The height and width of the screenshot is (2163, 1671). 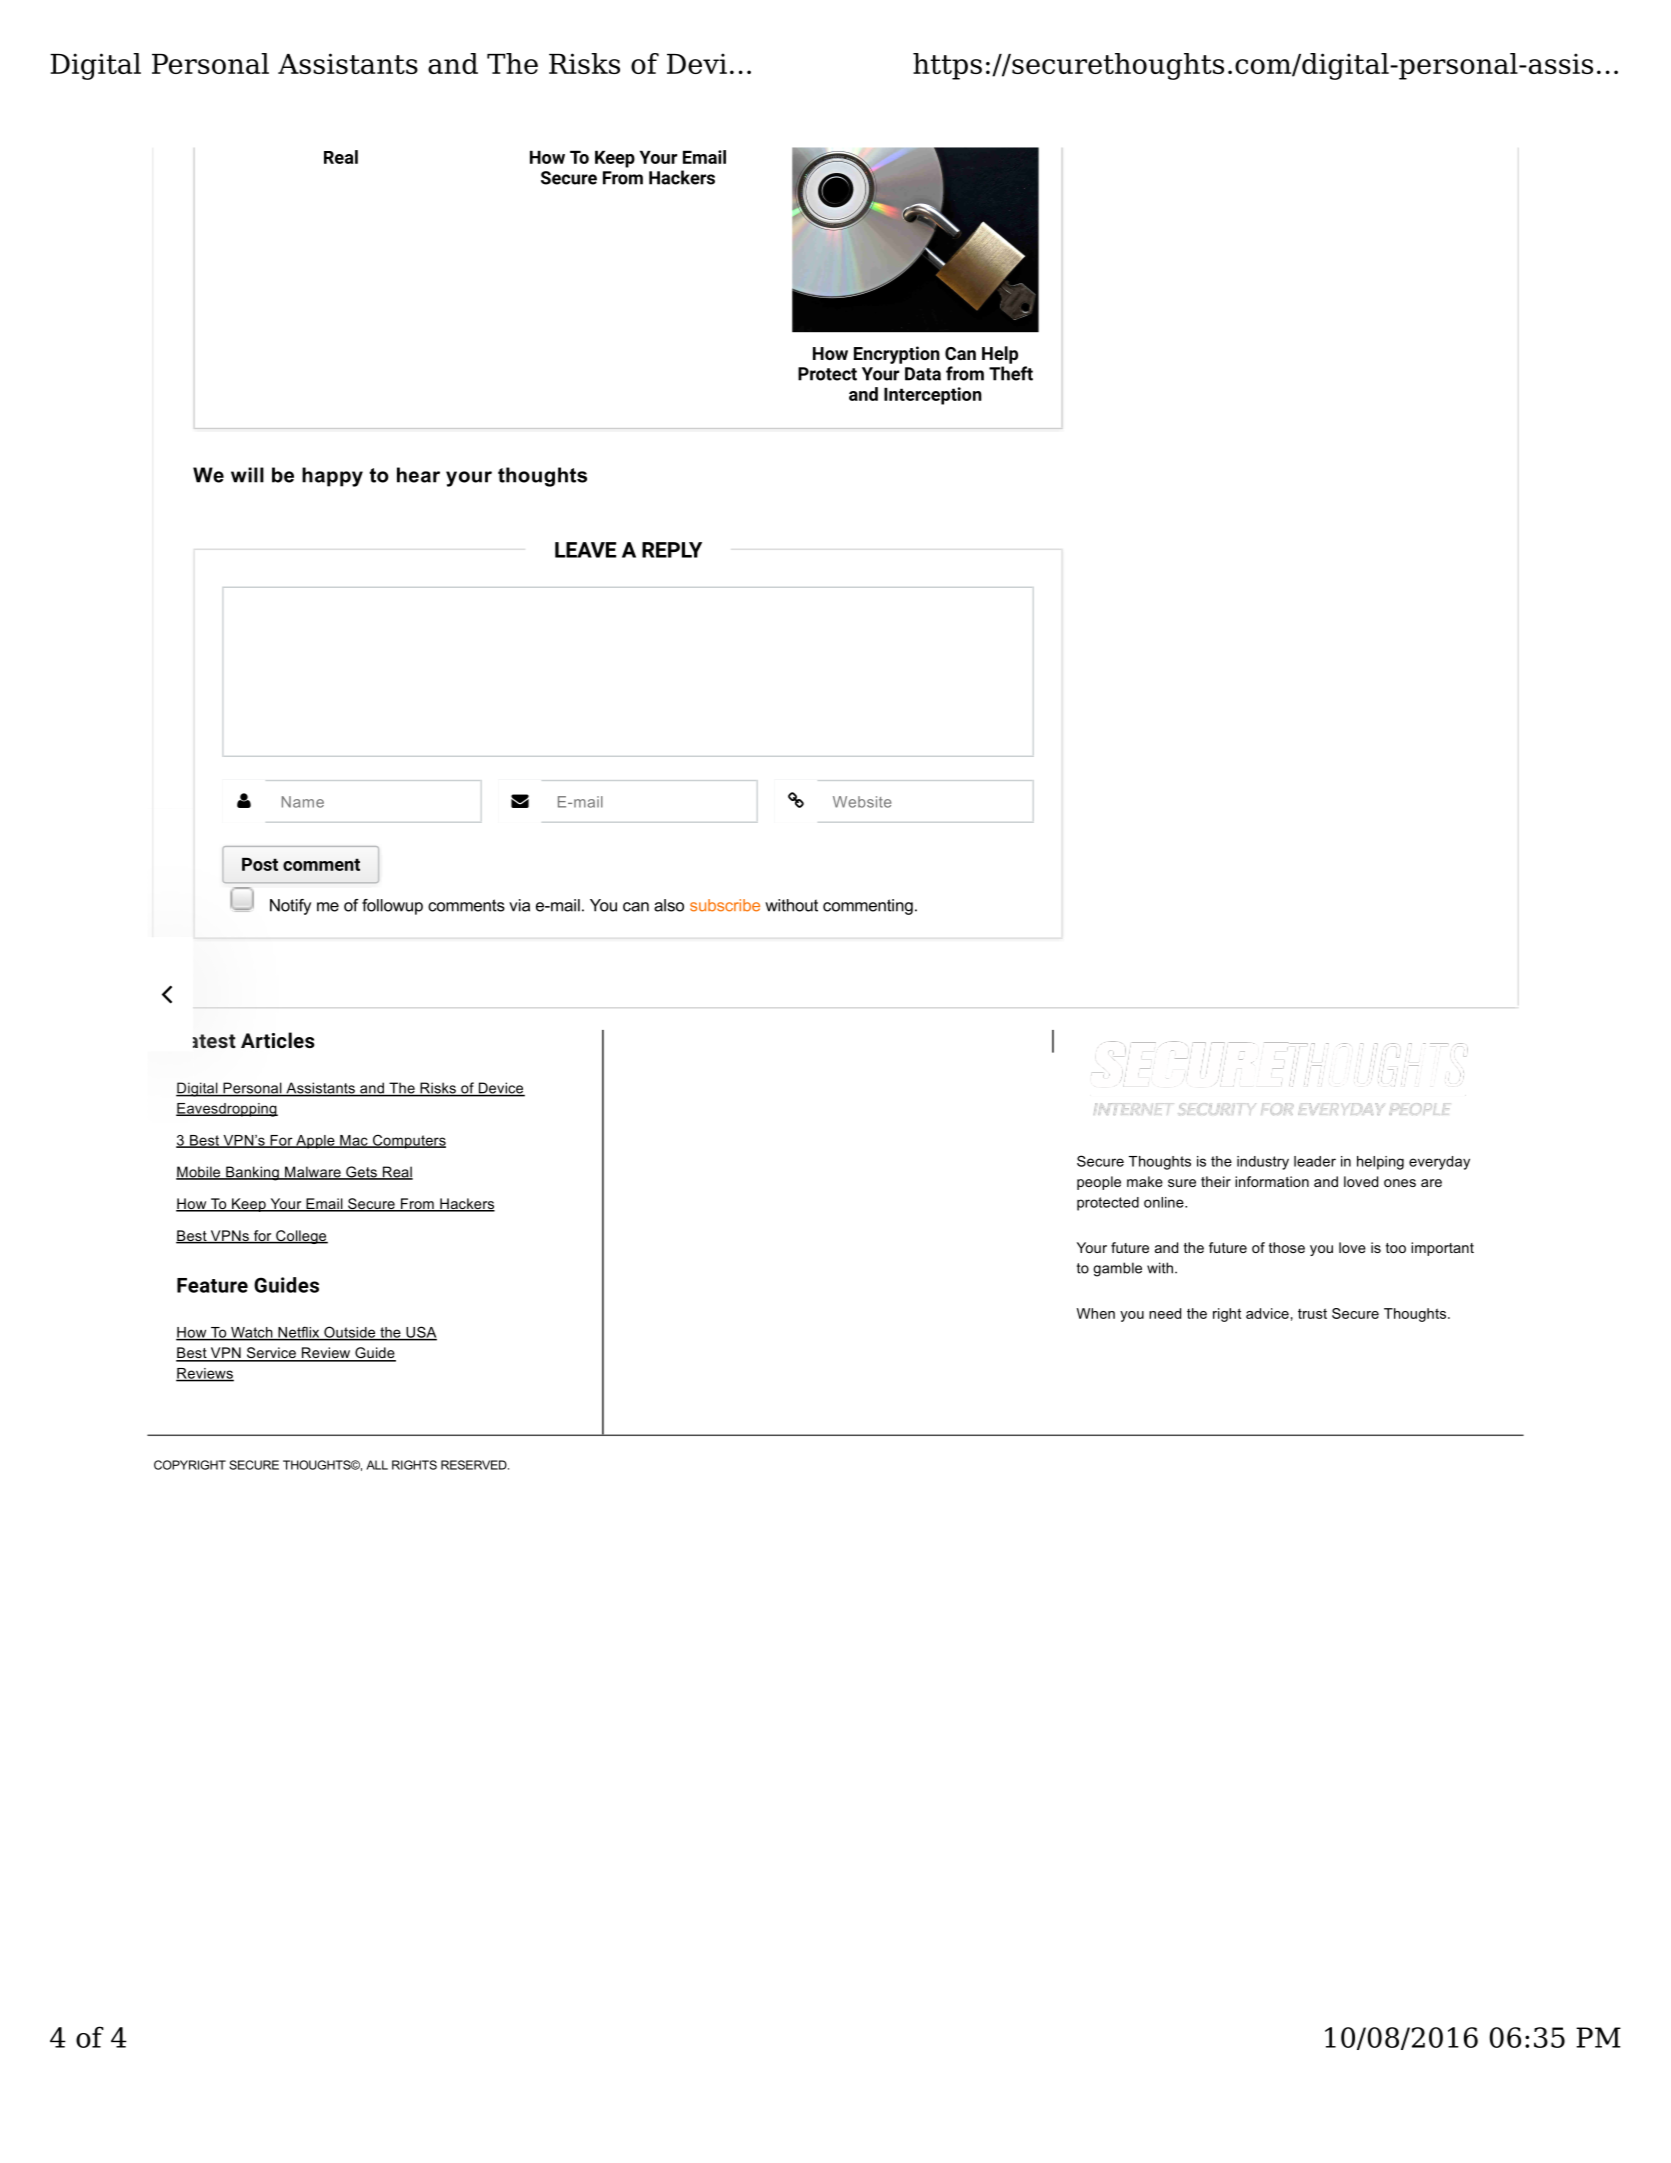 What do you see at coordinates (475, 1465) in the screenshot?
I see `RESERVED` at bounding box center [475, 1465].
